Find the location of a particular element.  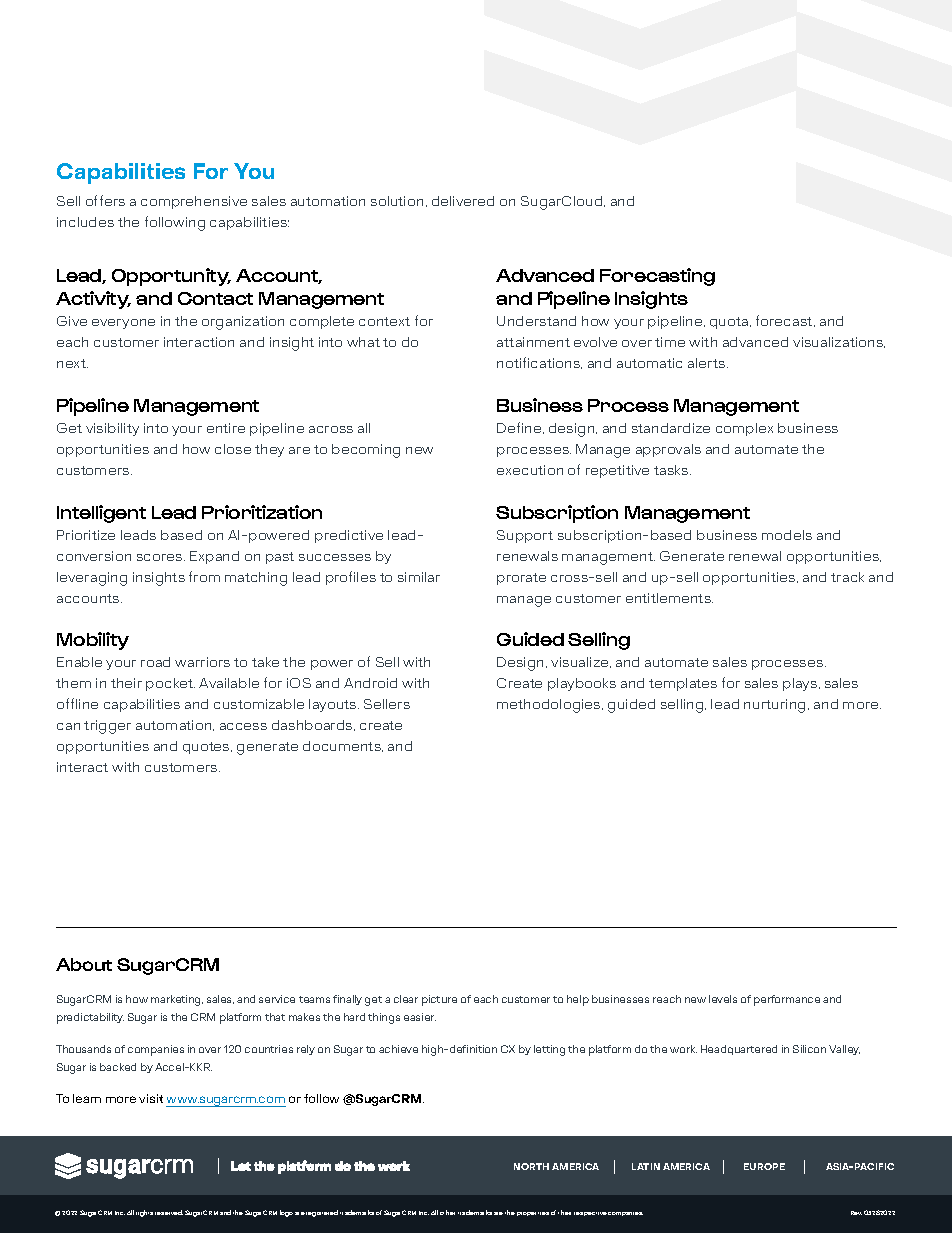

About is located at coordinates (84, 964).
